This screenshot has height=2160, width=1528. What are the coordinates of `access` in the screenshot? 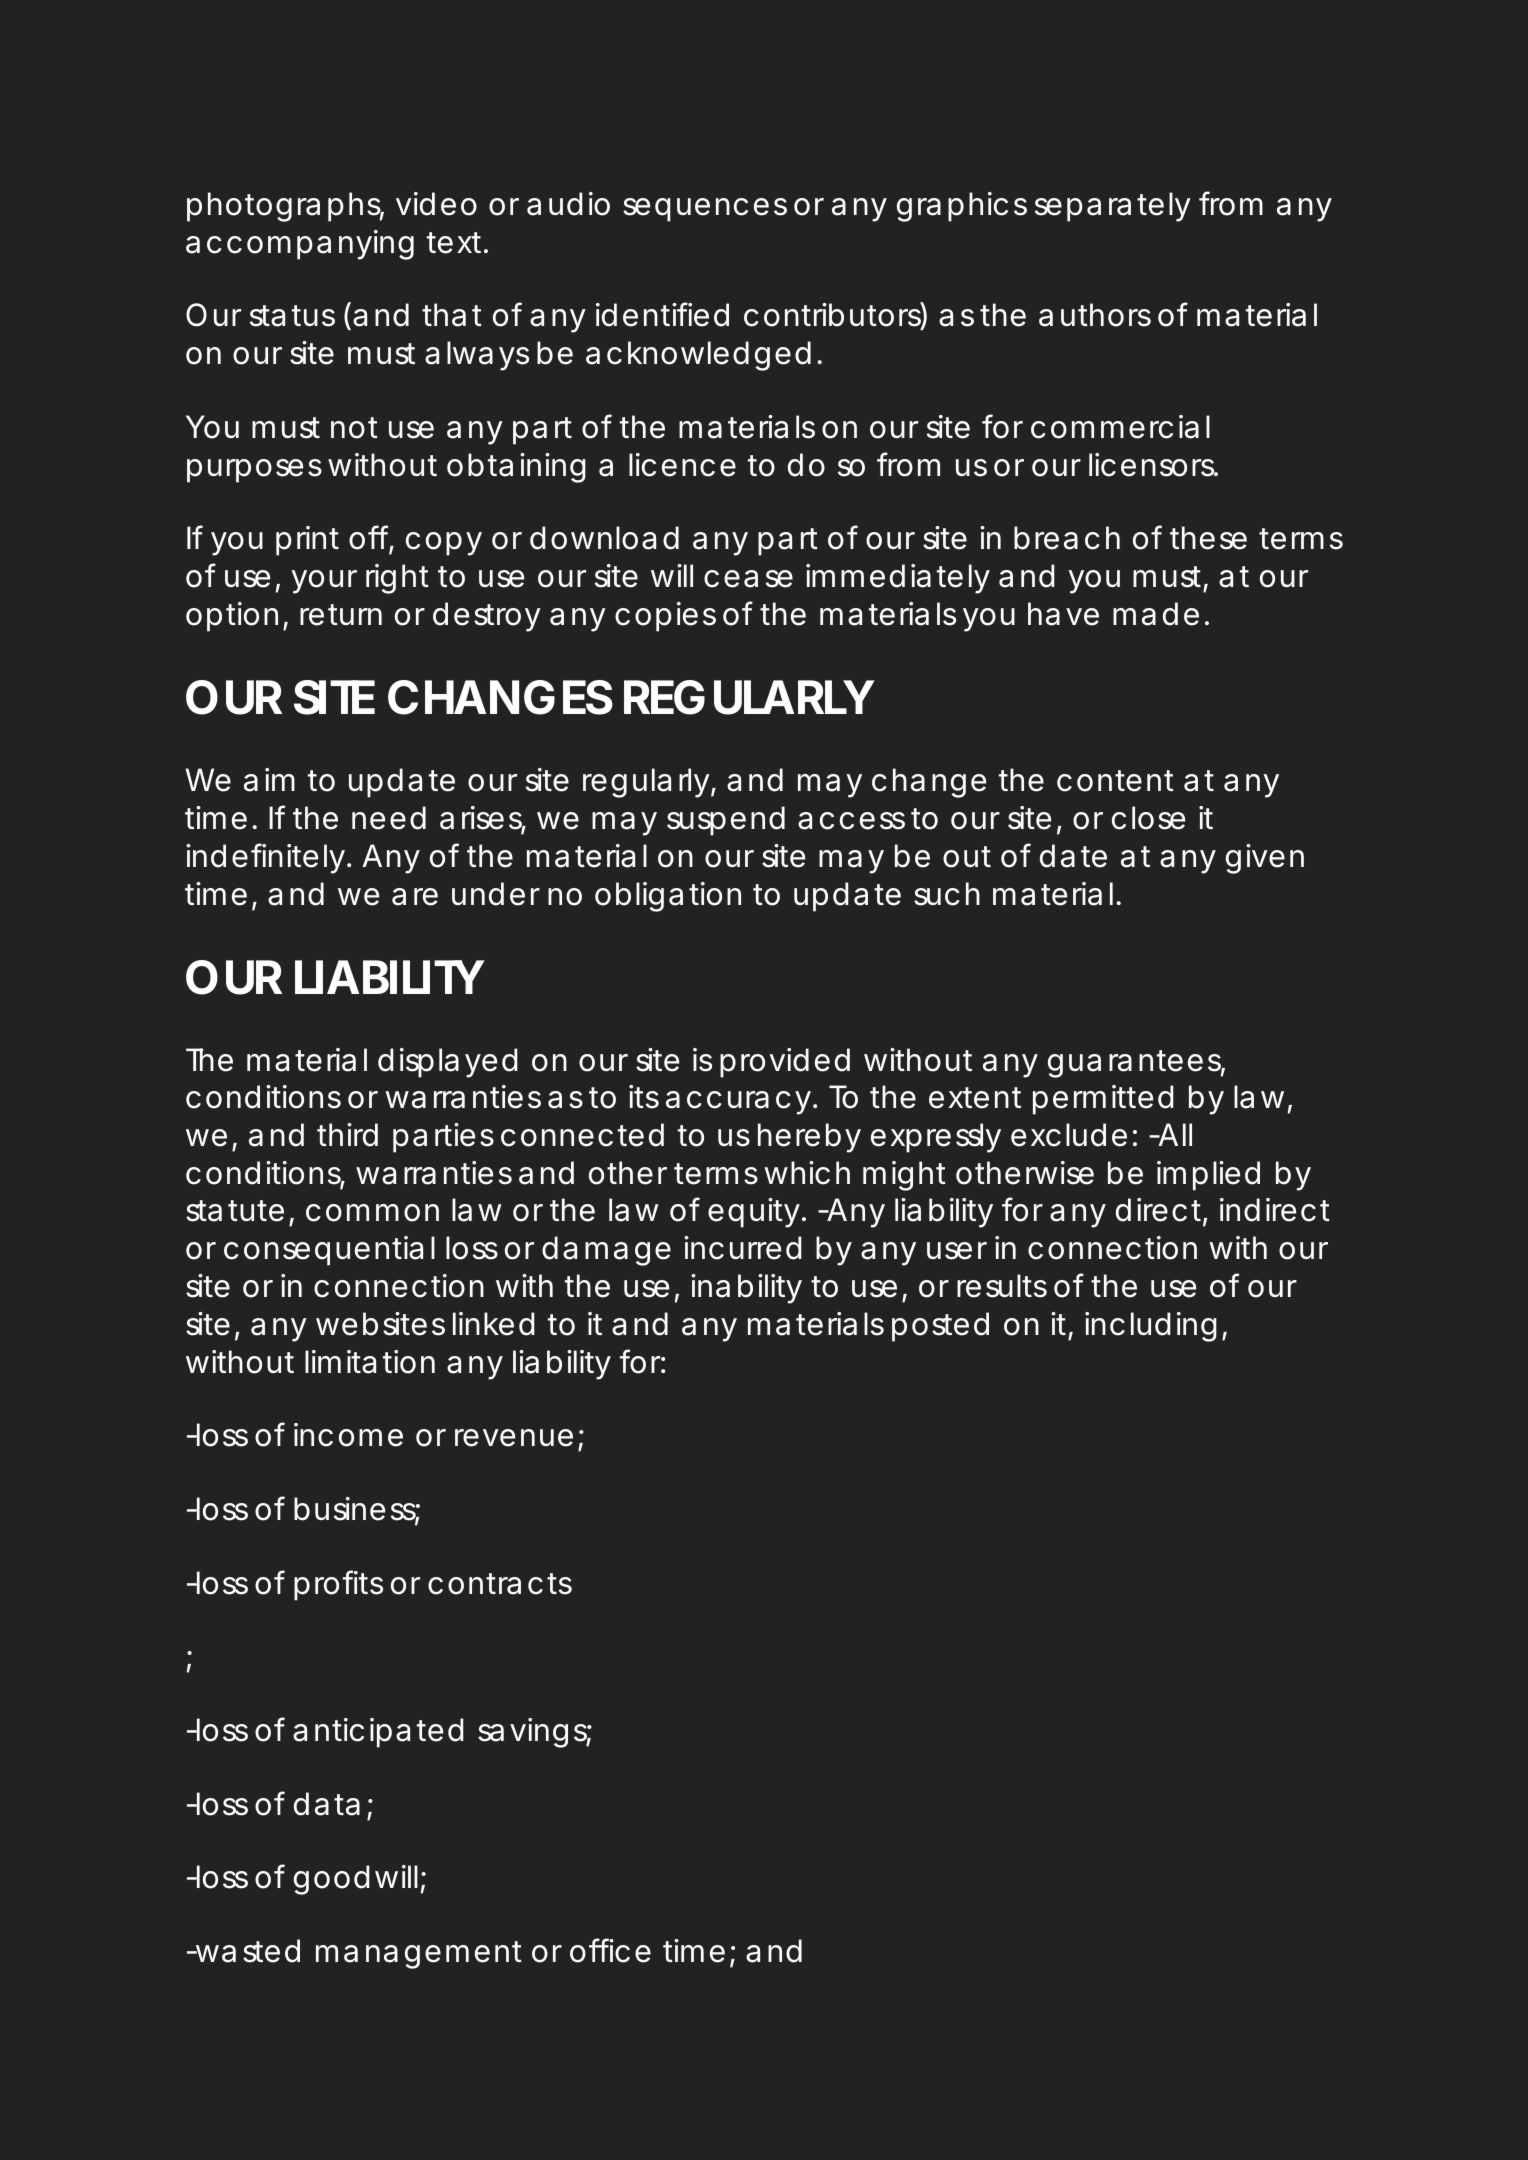 It's located at (851, 821).
